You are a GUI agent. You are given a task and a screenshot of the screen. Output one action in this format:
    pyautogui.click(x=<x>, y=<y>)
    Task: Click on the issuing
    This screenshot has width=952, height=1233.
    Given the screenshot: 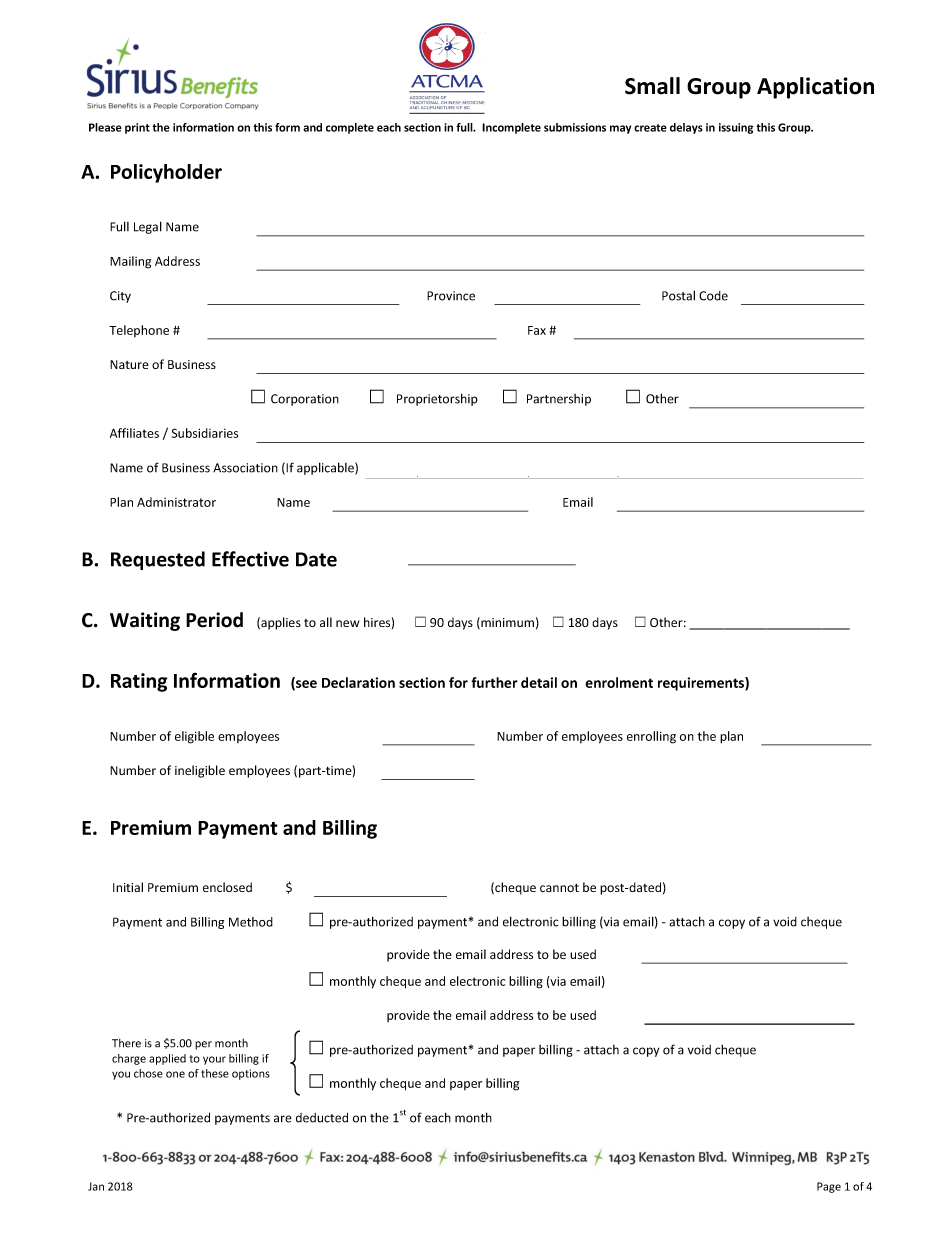 What is the action you would take?
    pyautogui.click(x=736, y=128)
